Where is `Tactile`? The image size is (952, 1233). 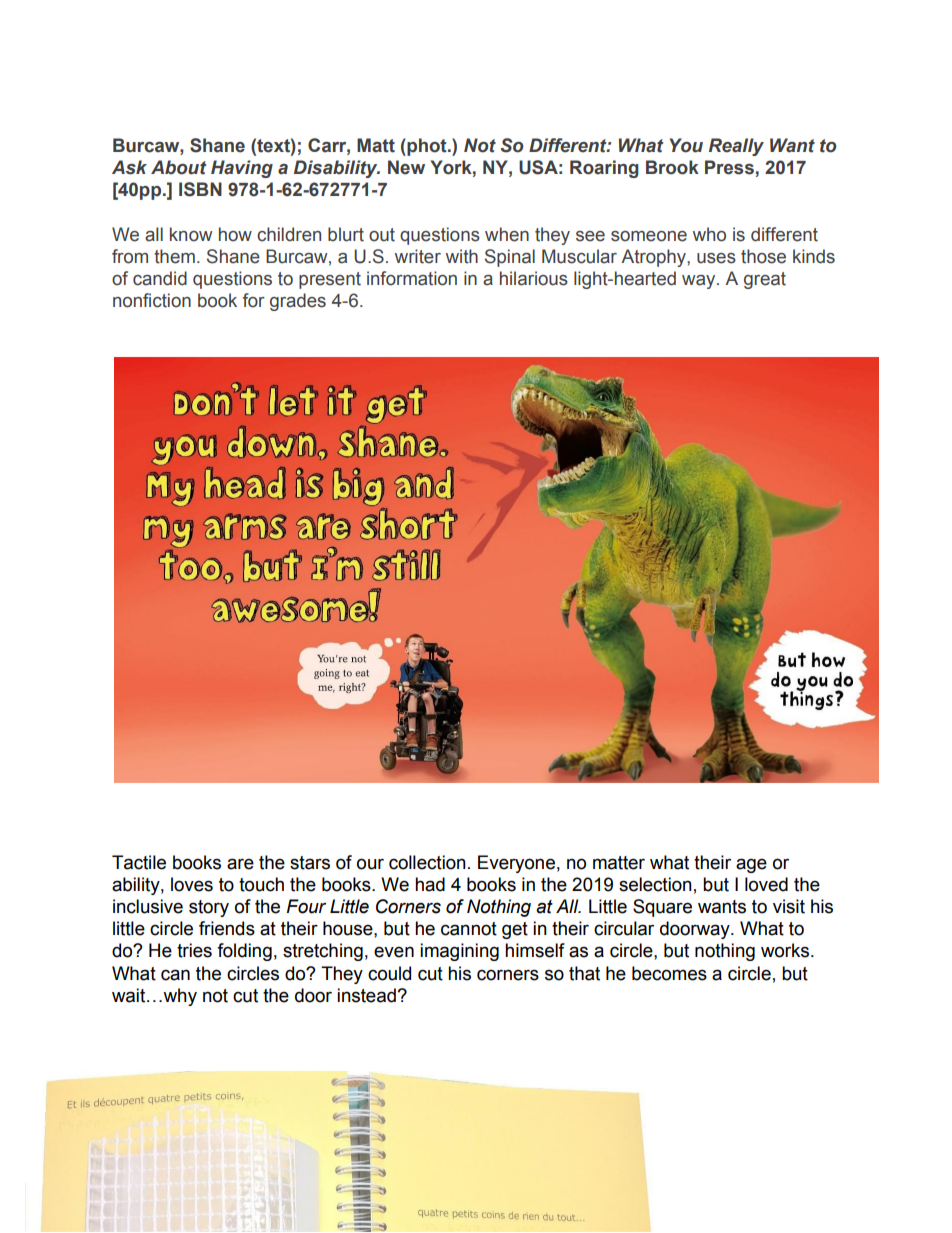 Tactile is located at coordinates (139, 862).
